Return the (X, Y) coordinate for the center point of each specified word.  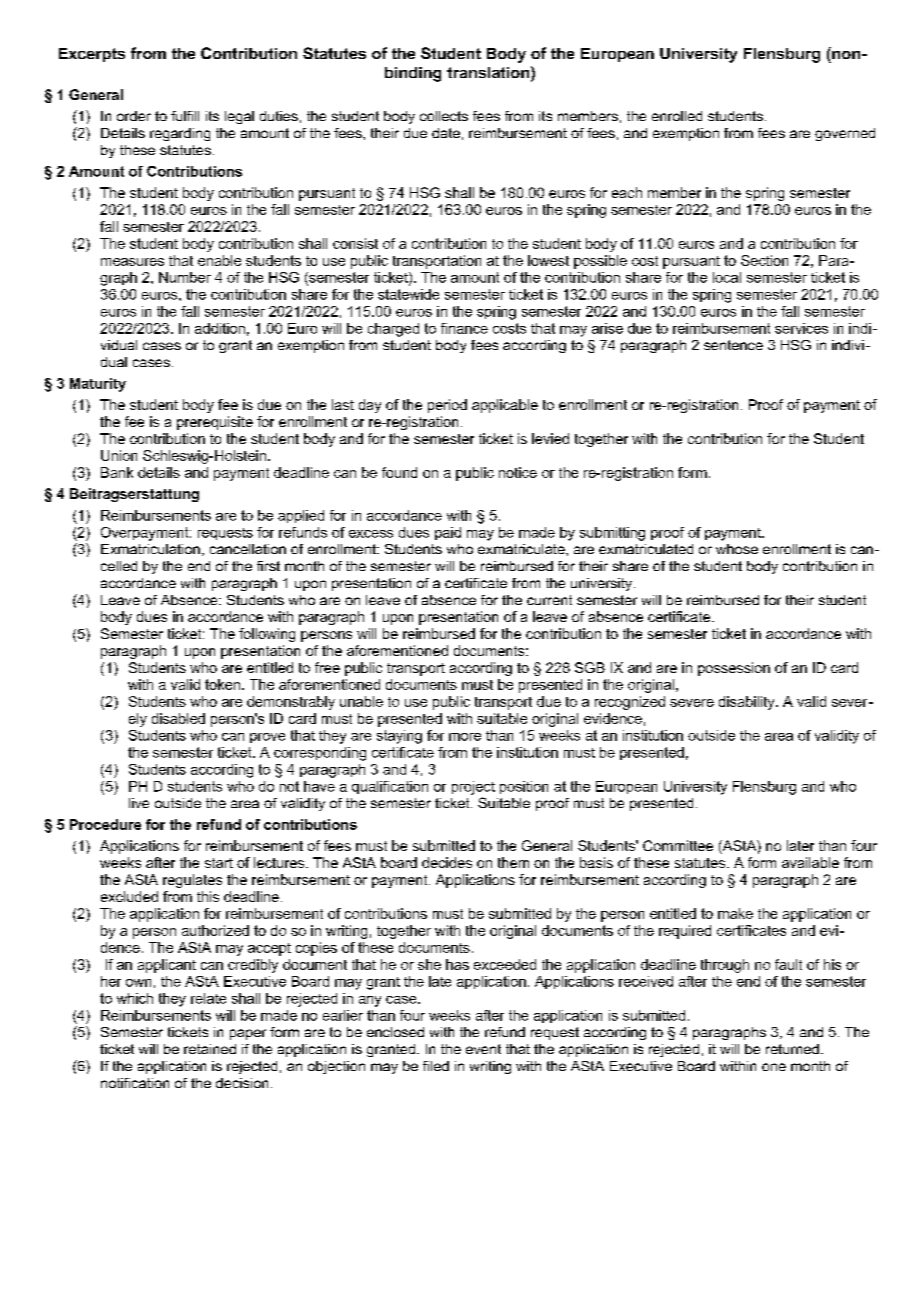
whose (737, 549)
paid (448, 533)
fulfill (185, 116)
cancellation (248, 549)
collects (444, 116)
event (483, 1049)
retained (210, 1049)
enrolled (677, 116)
